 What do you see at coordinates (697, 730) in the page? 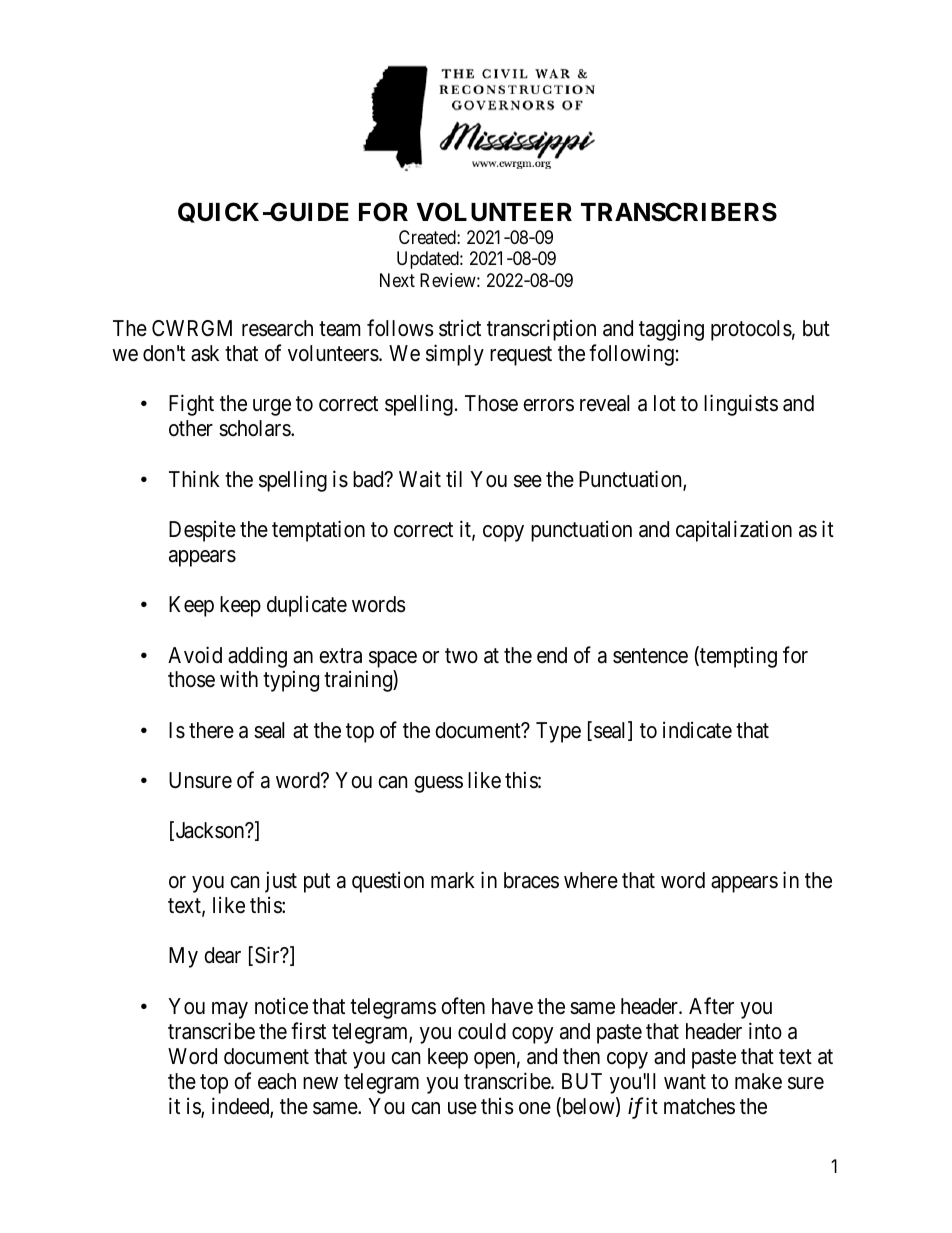
I see `indicate` at bounding box center [697, 730].
